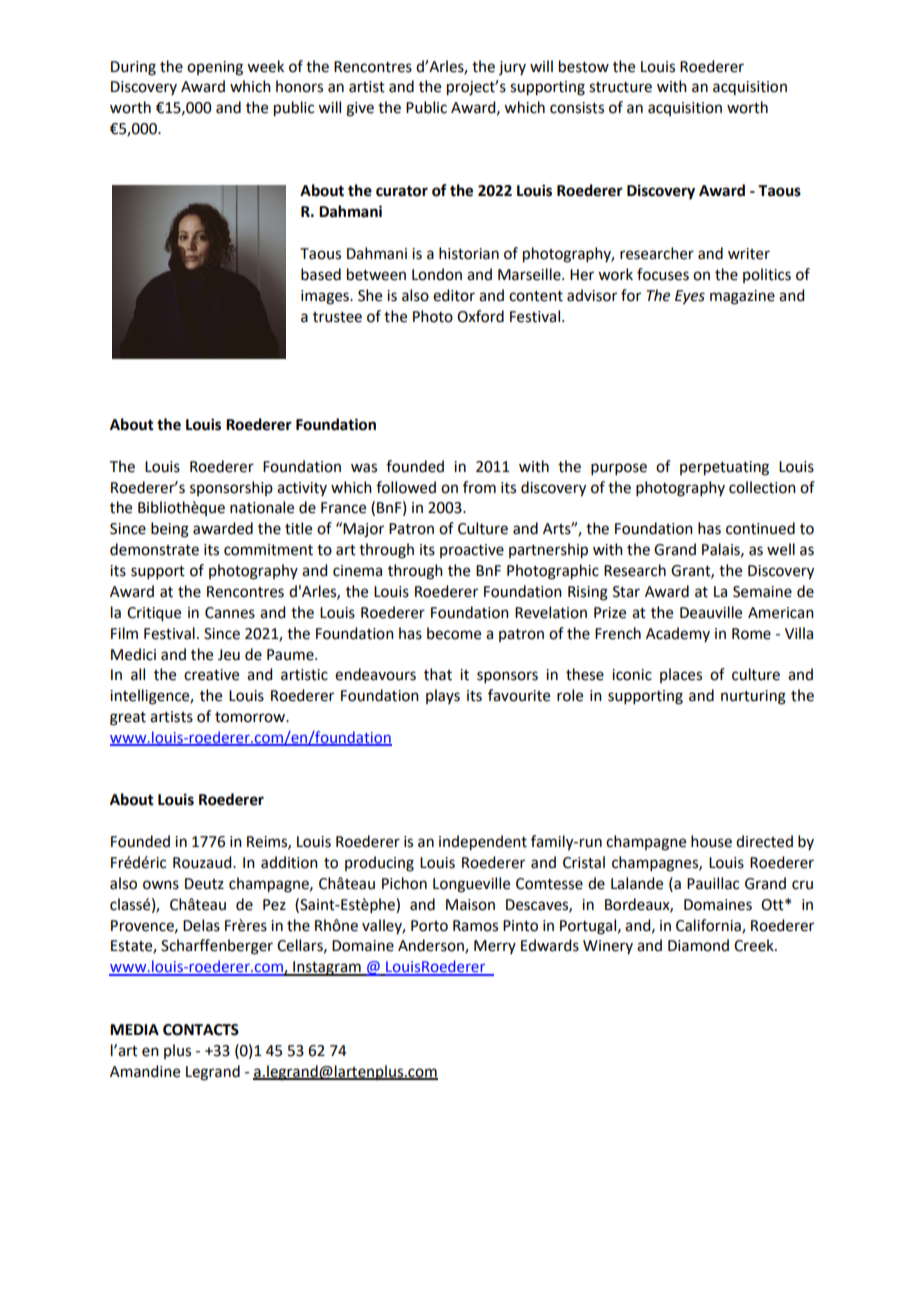 The width and height of the document is (924, 1308). I want to click on opening, so click(215, 68).
